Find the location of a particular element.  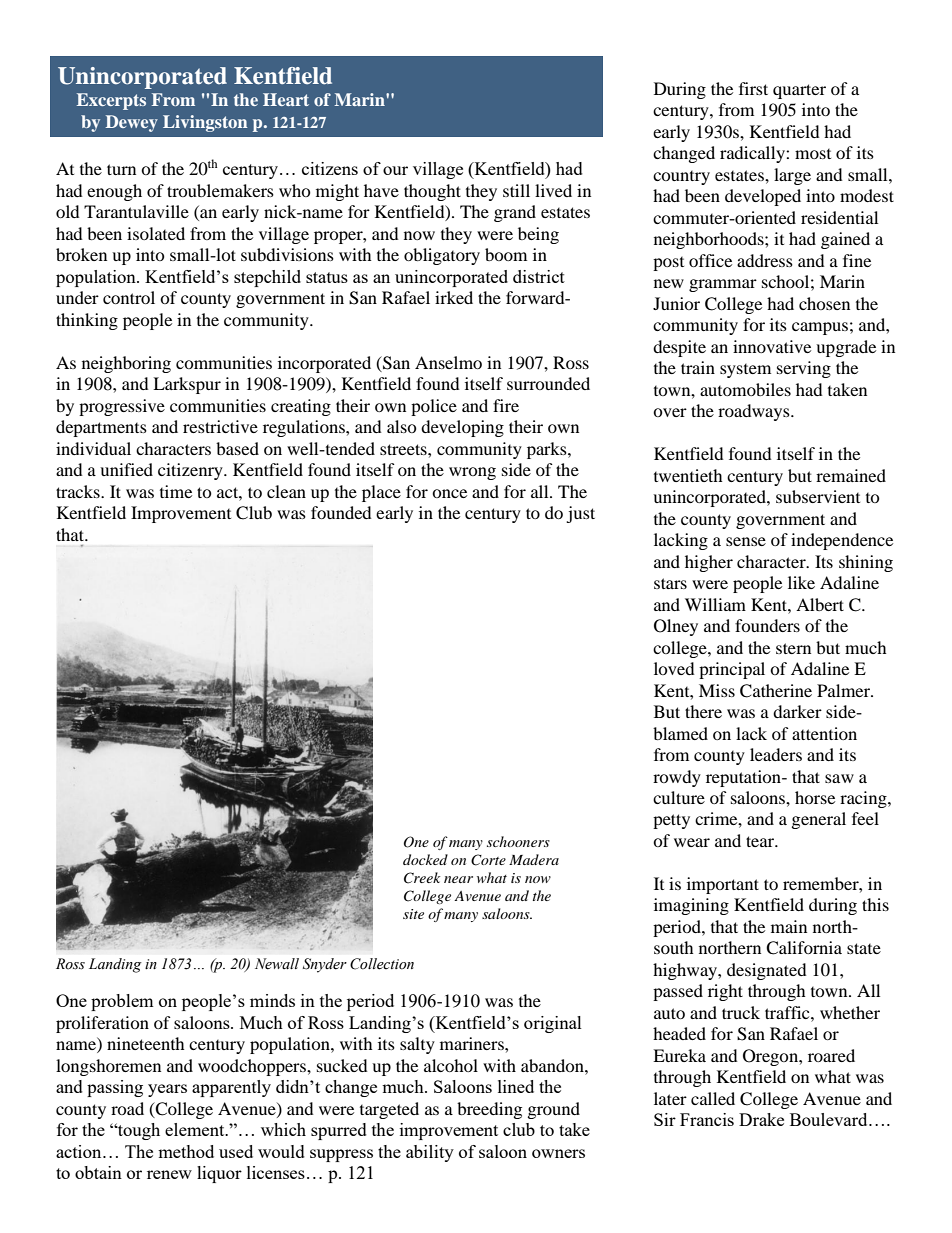

quarter is located at coordinates (799, 91).
